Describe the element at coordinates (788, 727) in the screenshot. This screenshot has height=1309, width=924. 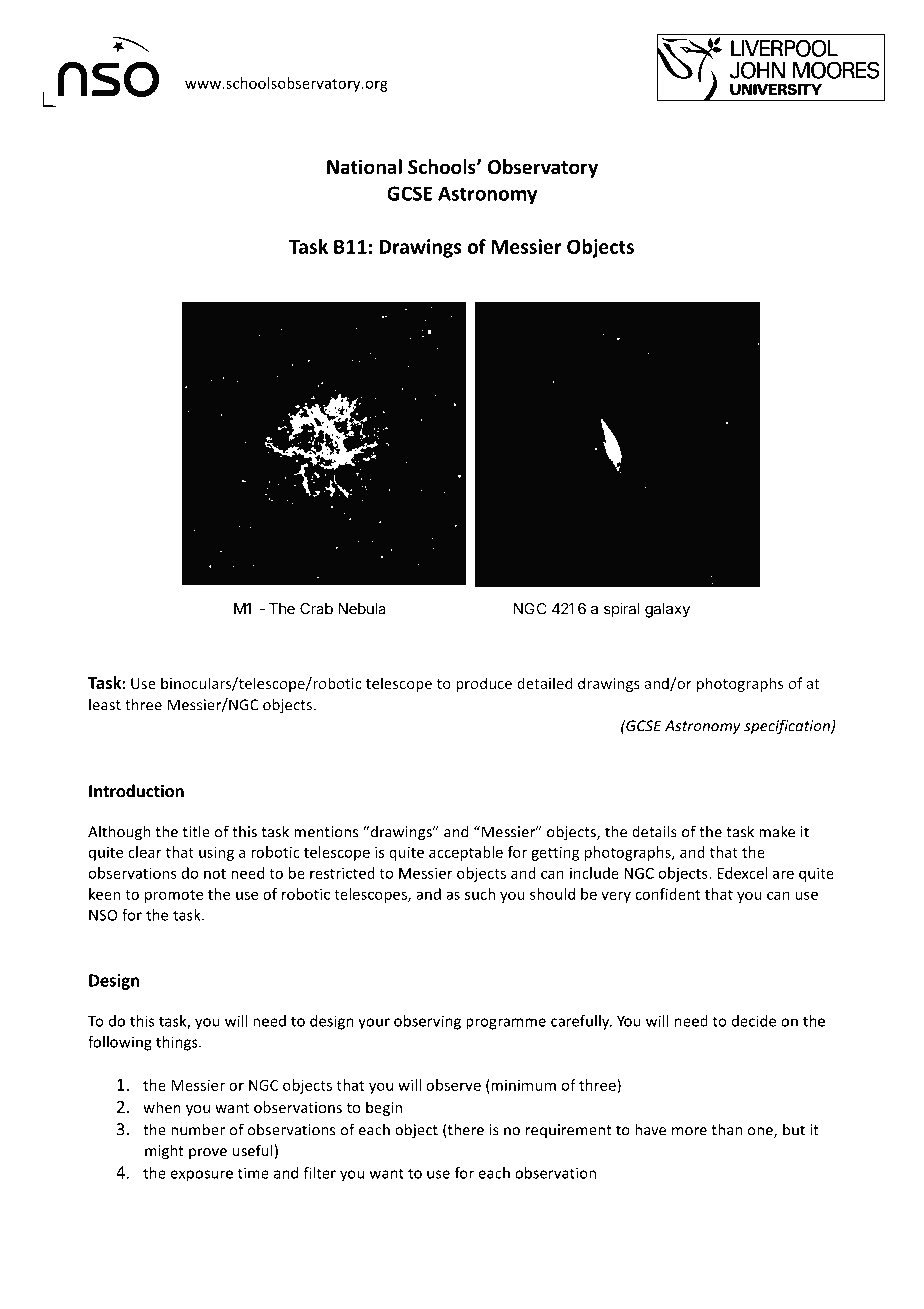
I see `specification` at that location.
